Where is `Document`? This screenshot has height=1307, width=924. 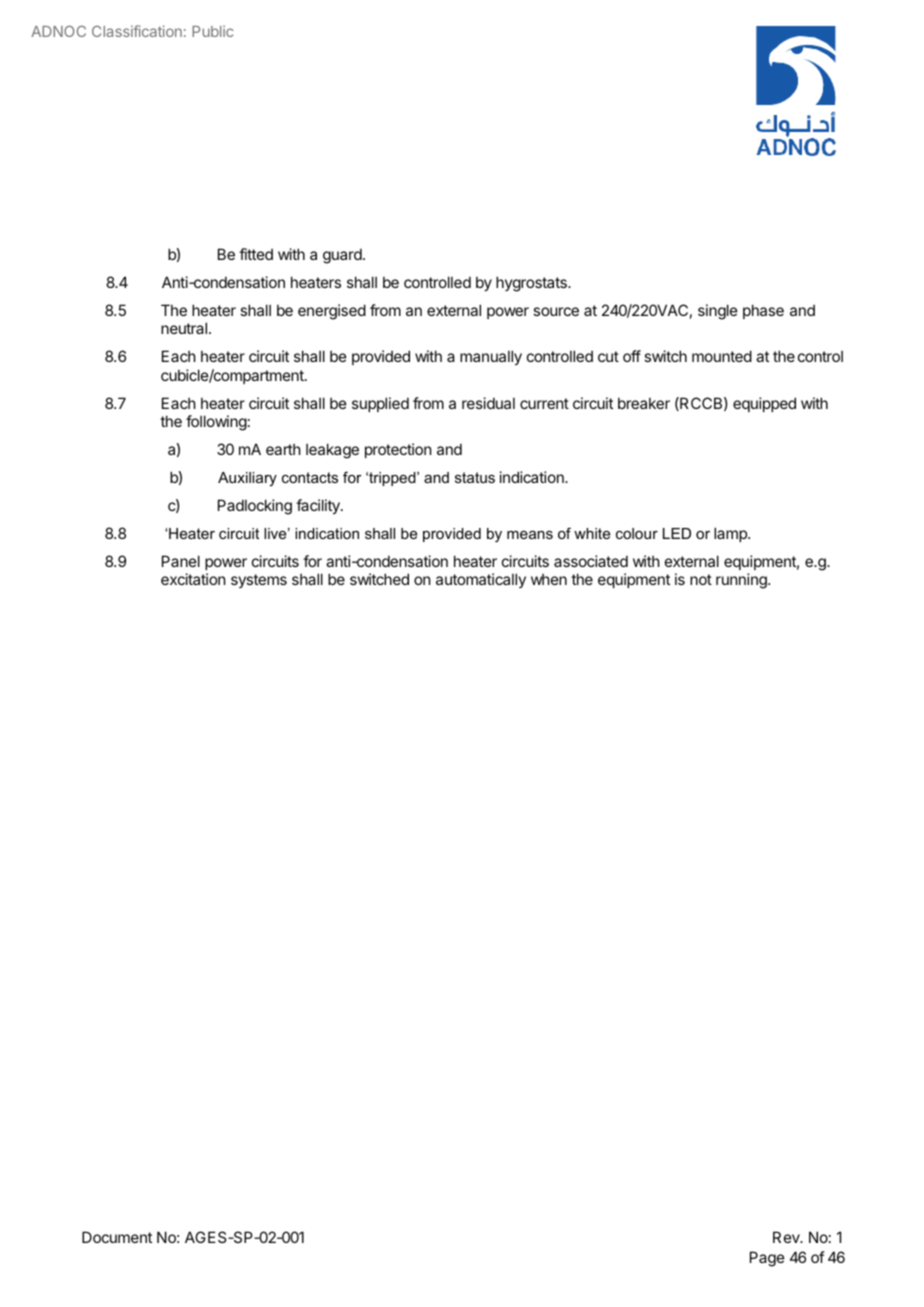
Document is located at coordinates (117, 1237).
